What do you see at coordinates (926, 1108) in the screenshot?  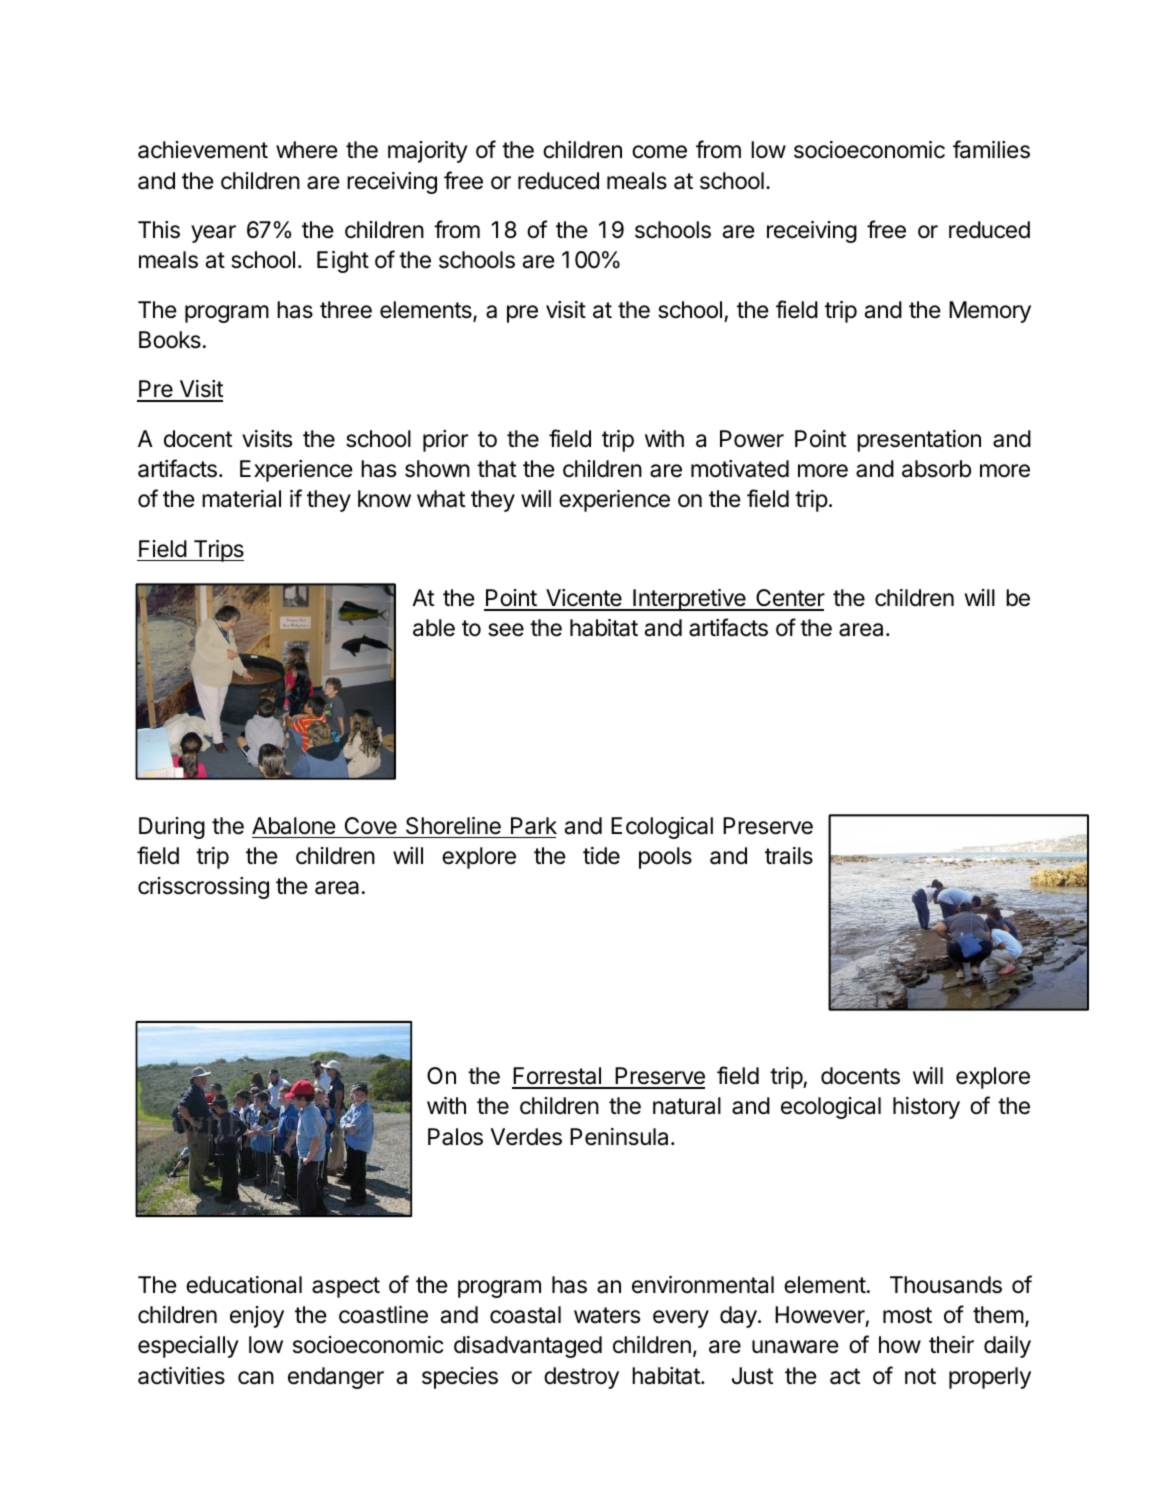 I see `history` at bounding box center [926, 1108].
